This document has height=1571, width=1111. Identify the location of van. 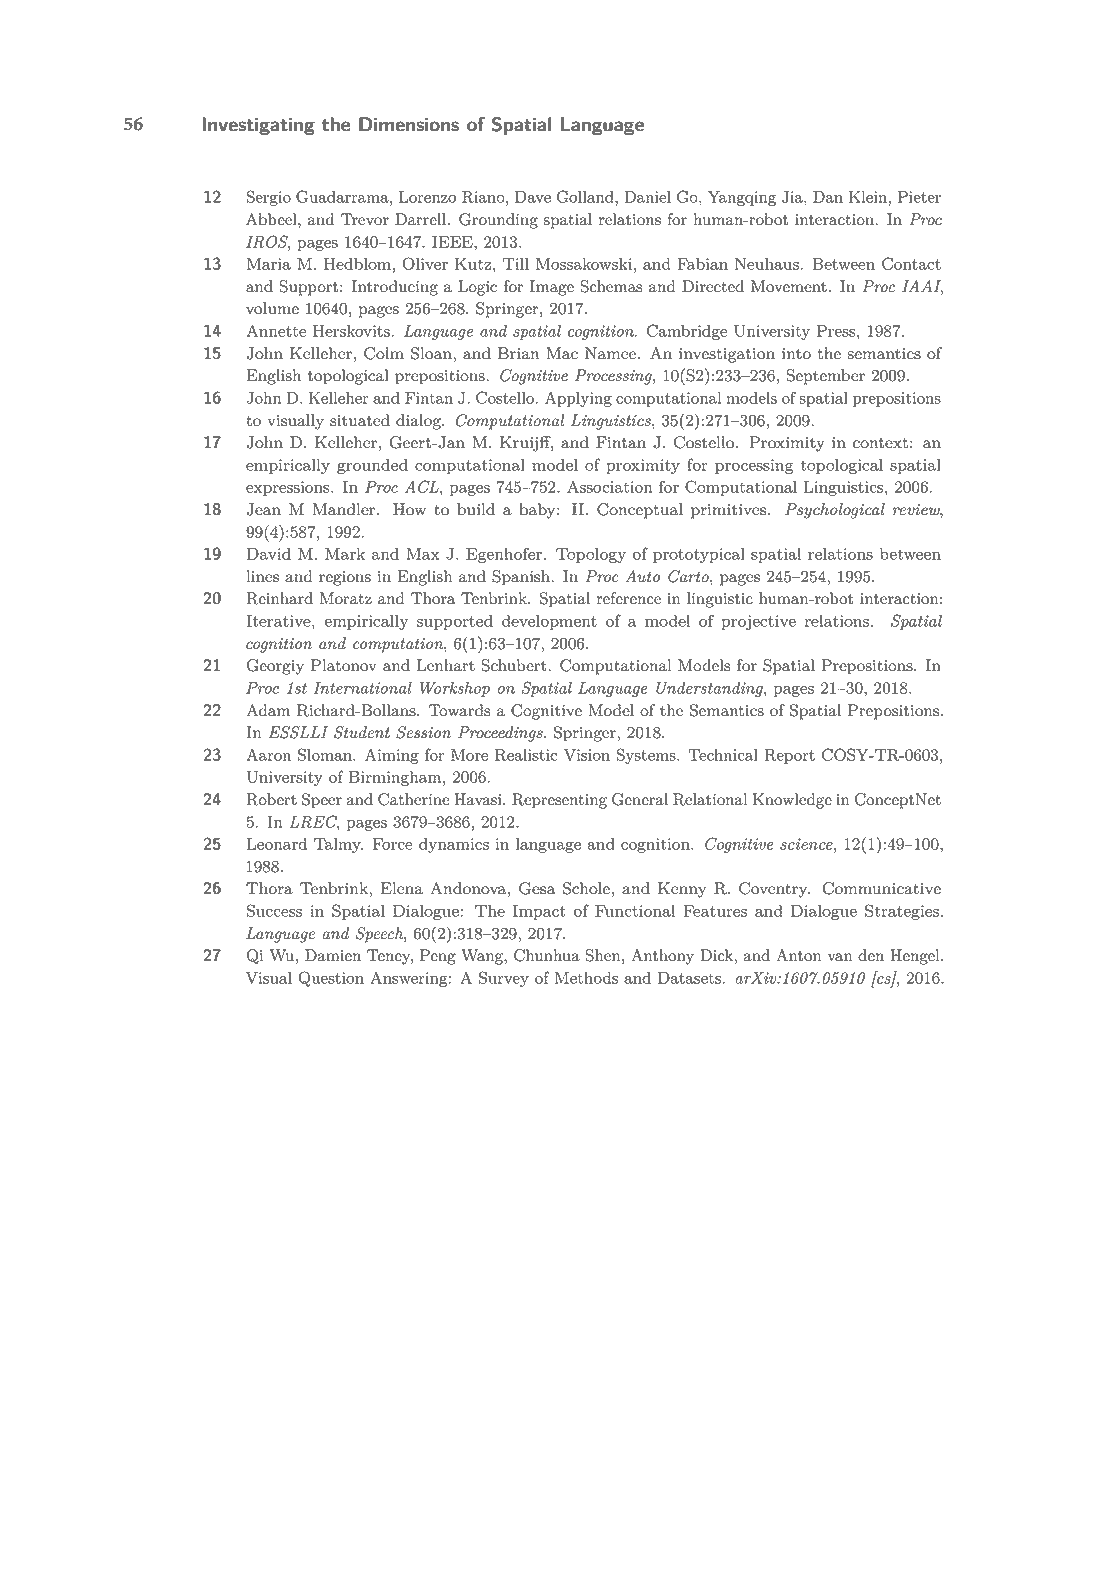
(840, 957).
